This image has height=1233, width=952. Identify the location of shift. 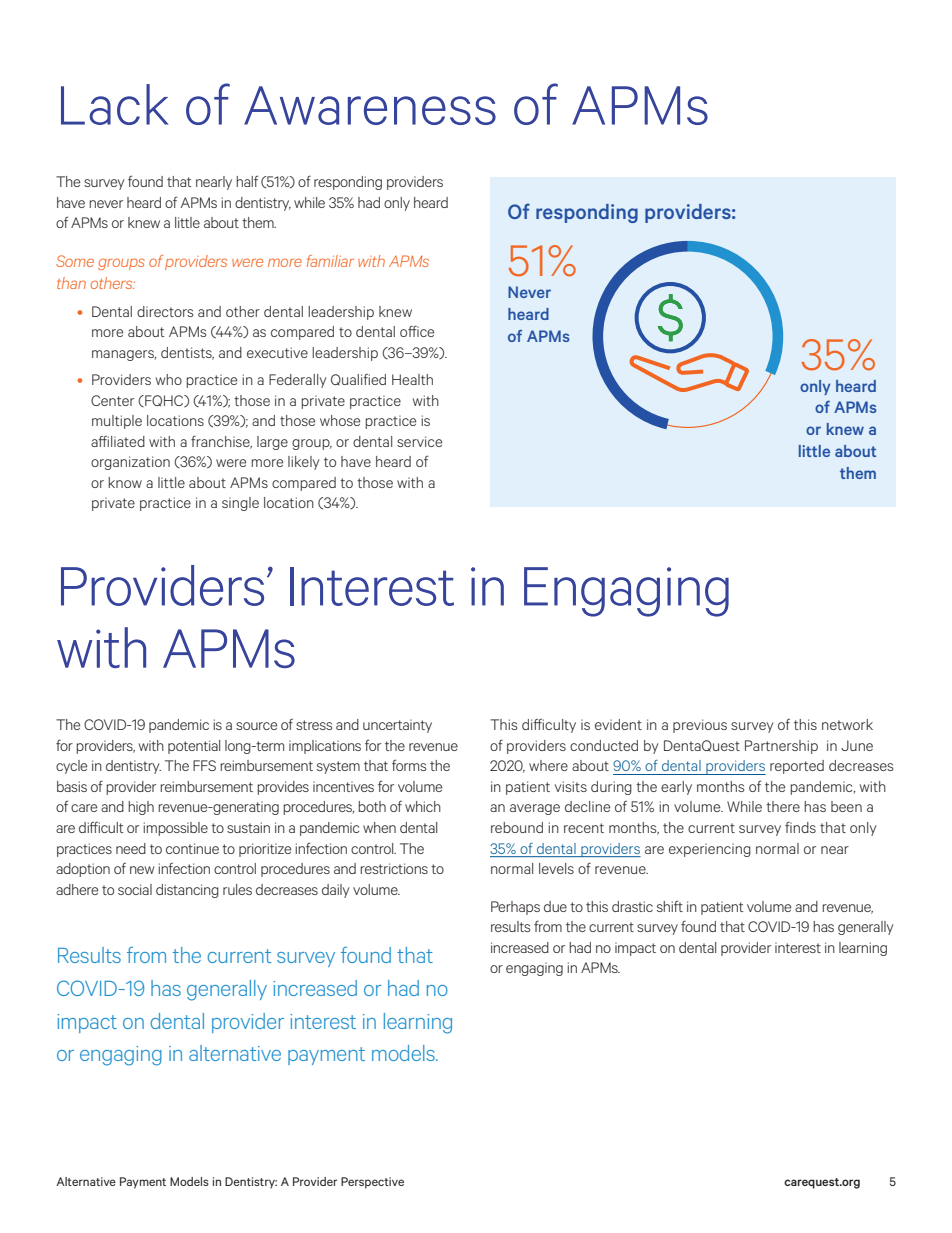
(670, 906).
